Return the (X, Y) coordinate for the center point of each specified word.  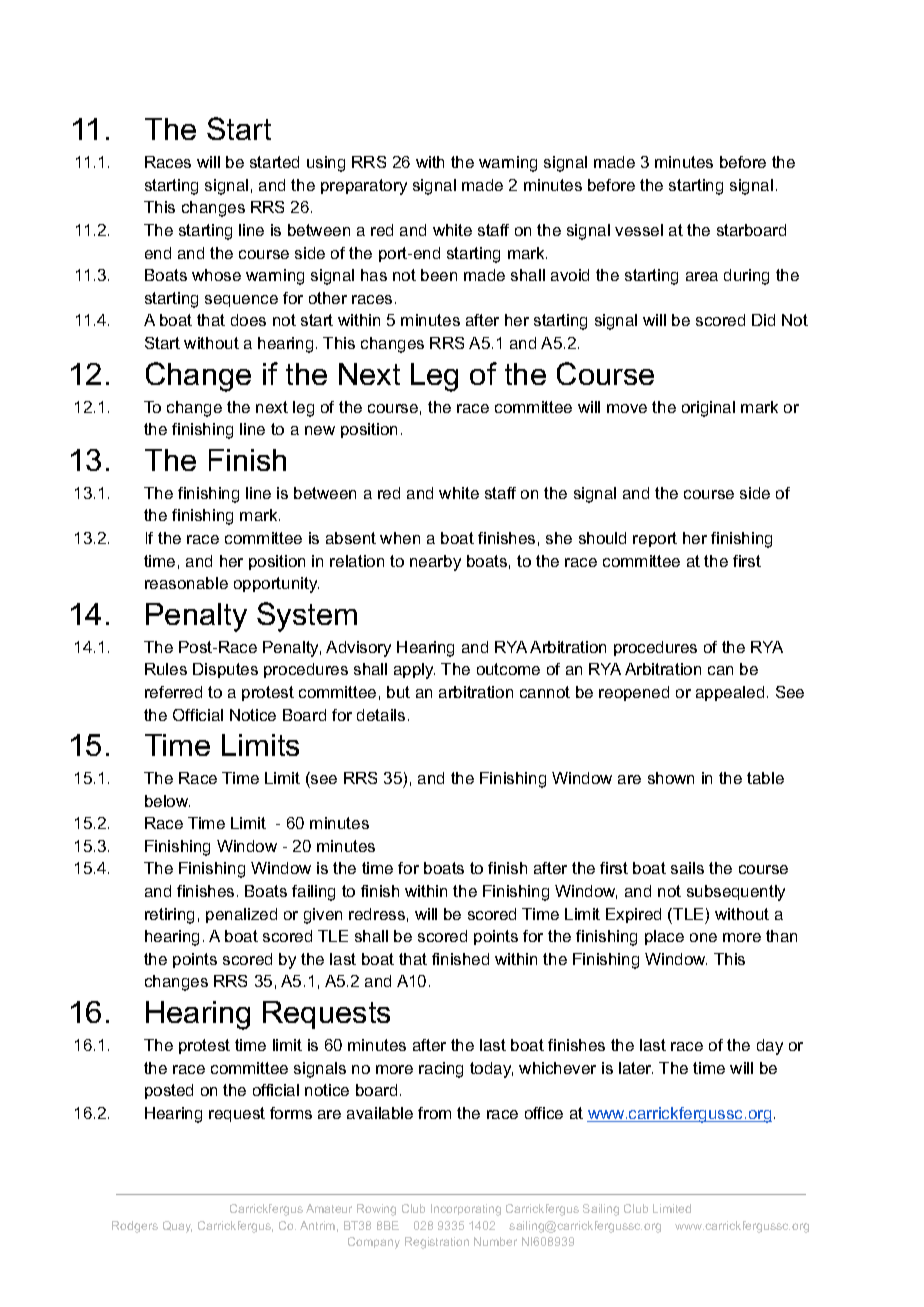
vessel (639, 230)
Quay (177, 1227)
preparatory (364, 187)
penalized (241, 915)
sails (687, 868)
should (602, 538)
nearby (435, 563)
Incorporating (466, 1210)
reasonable (186, 583)
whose (216, 275)
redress (377, 914)
